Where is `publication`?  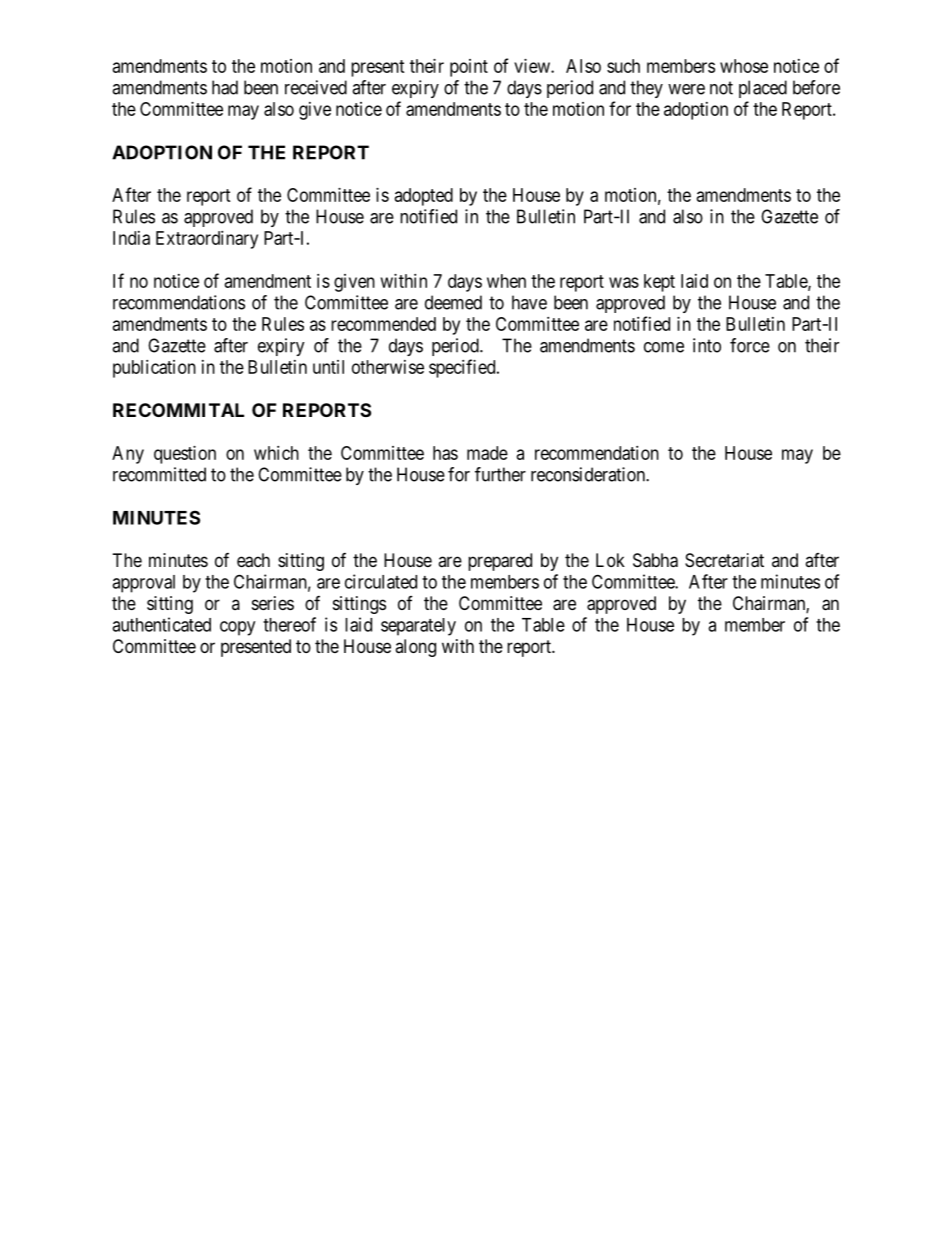 publication is located at coordinates (154, 369).
